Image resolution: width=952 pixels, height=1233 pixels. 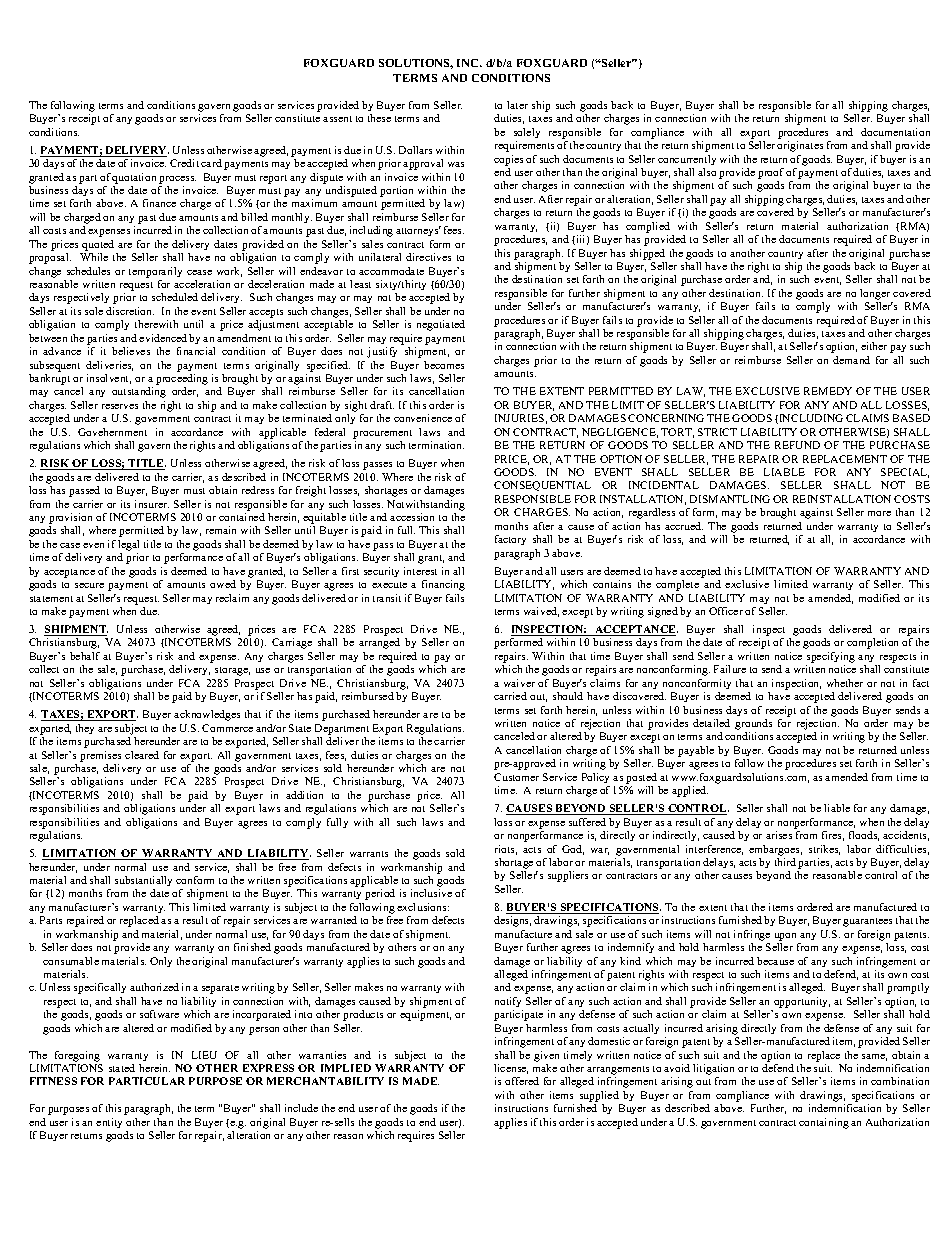 I want to click on waived, so click(x=541, y=612).
